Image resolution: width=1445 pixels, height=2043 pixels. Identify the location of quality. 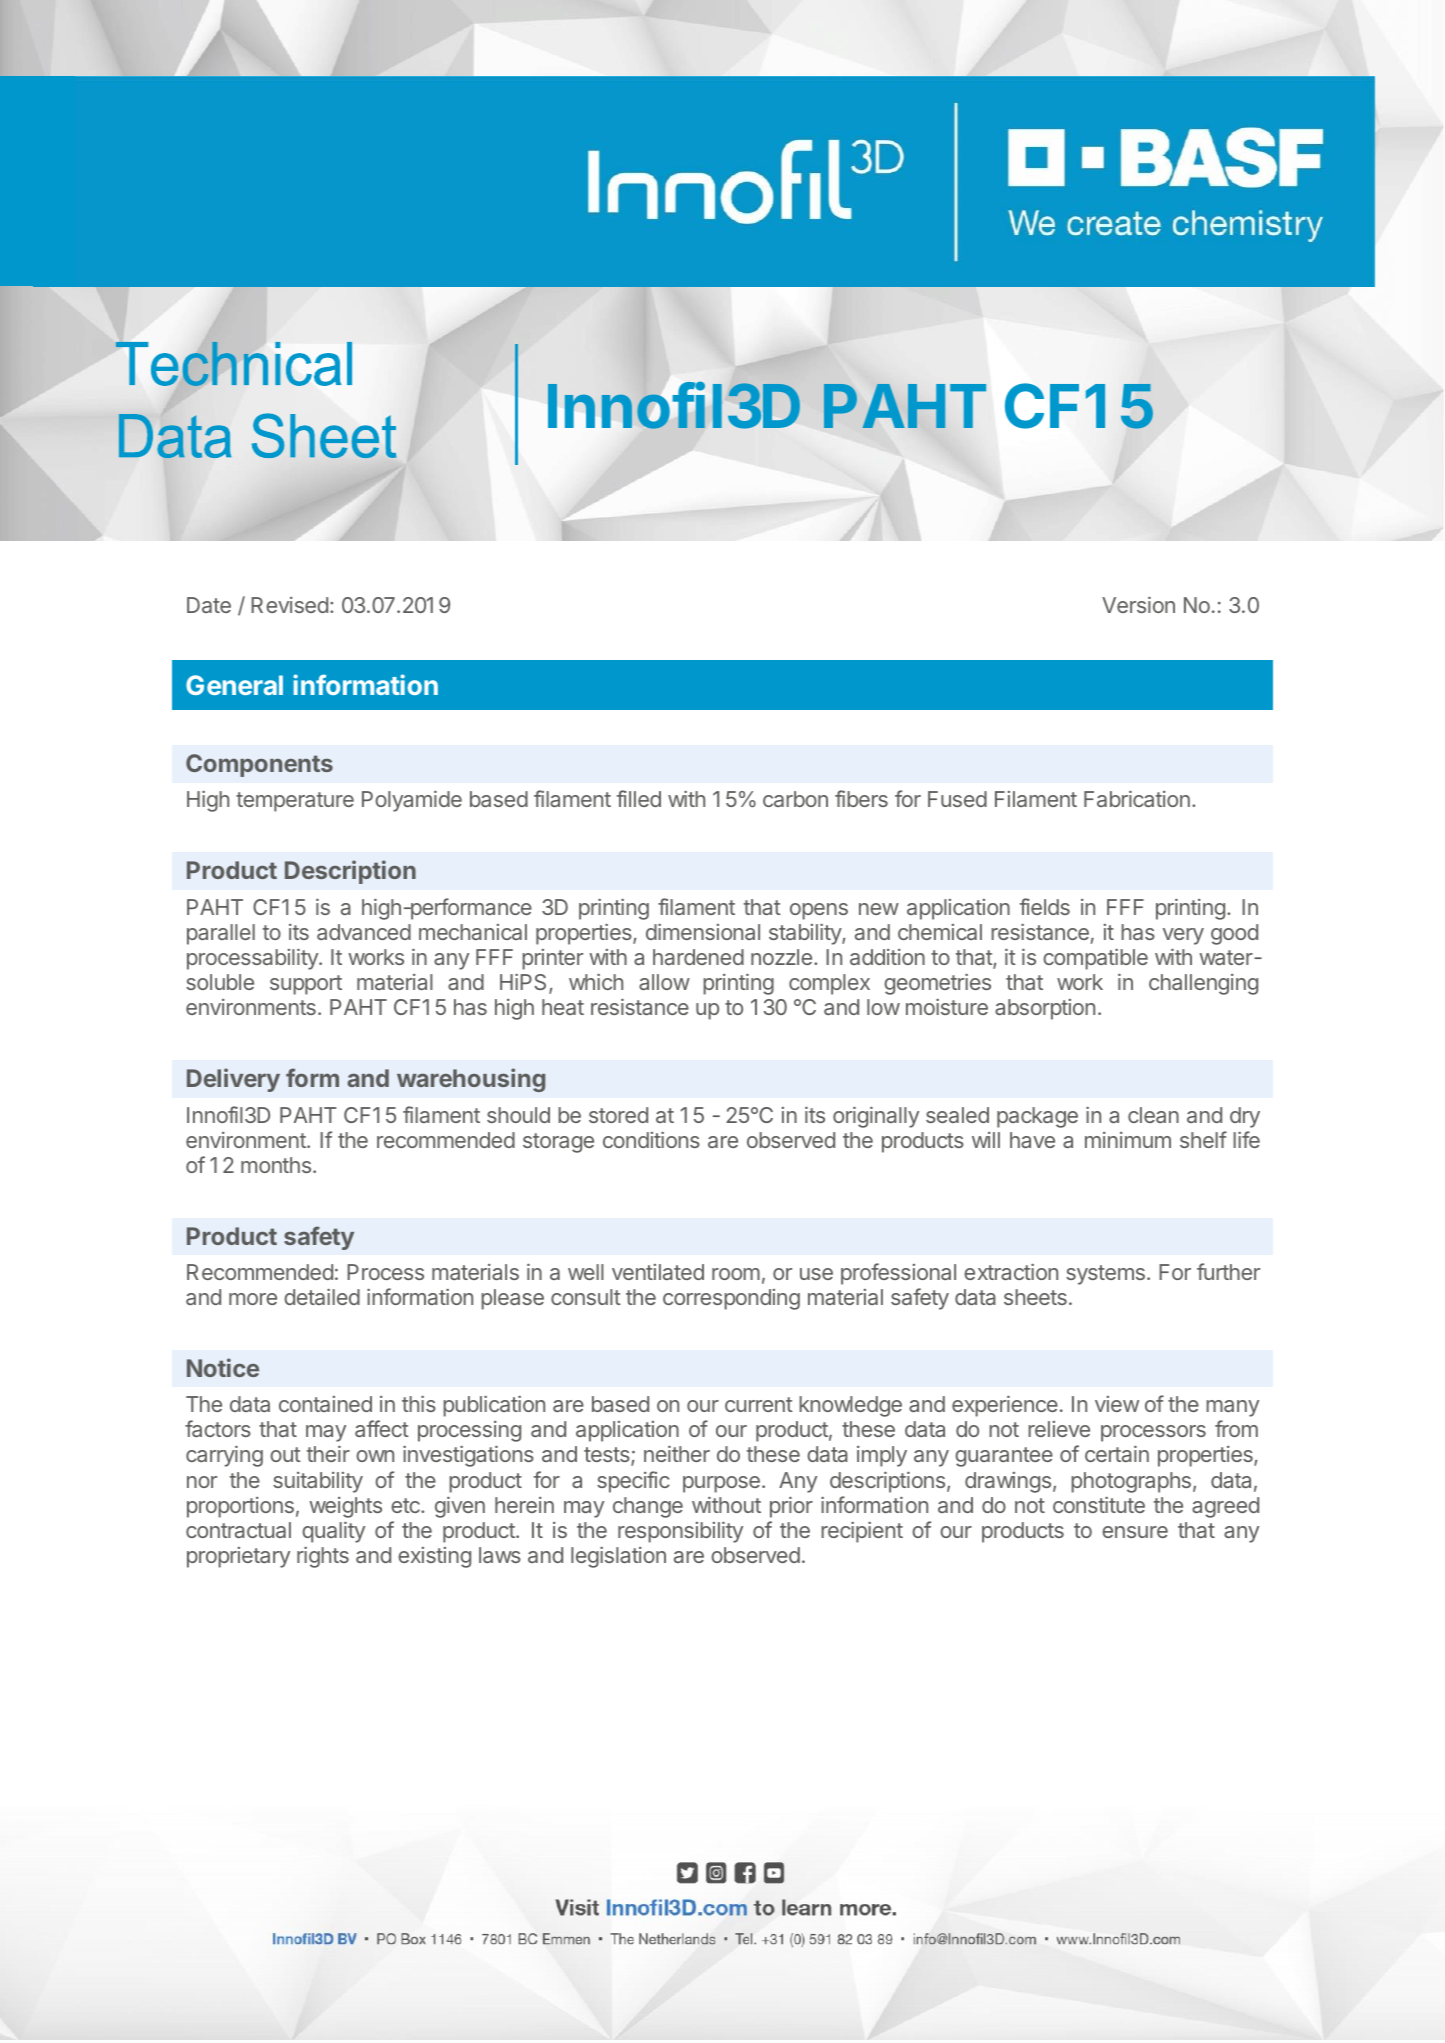
(333, 1532).
